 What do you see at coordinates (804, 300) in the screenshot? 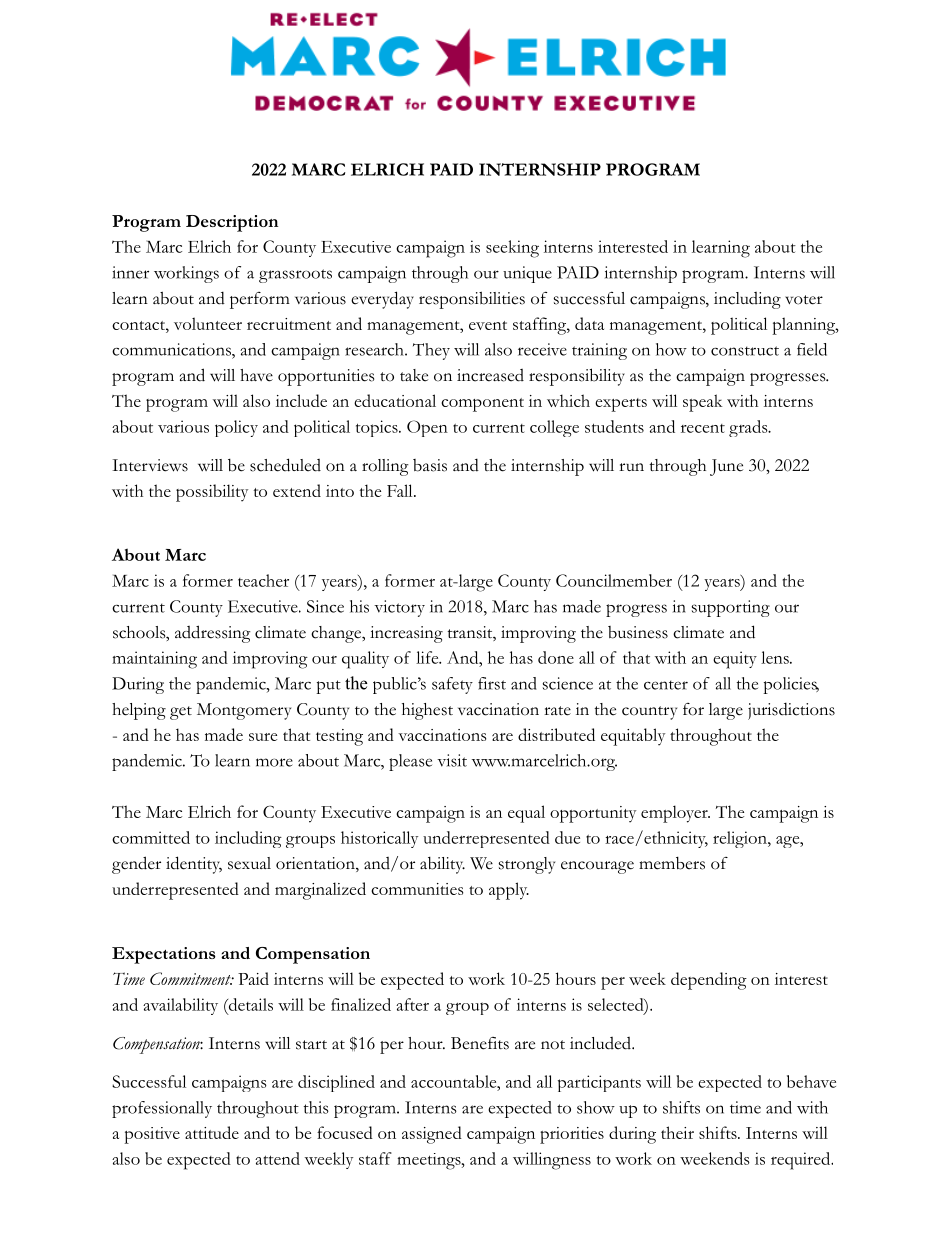
I see `voter` at bounding box center [804, 300].
